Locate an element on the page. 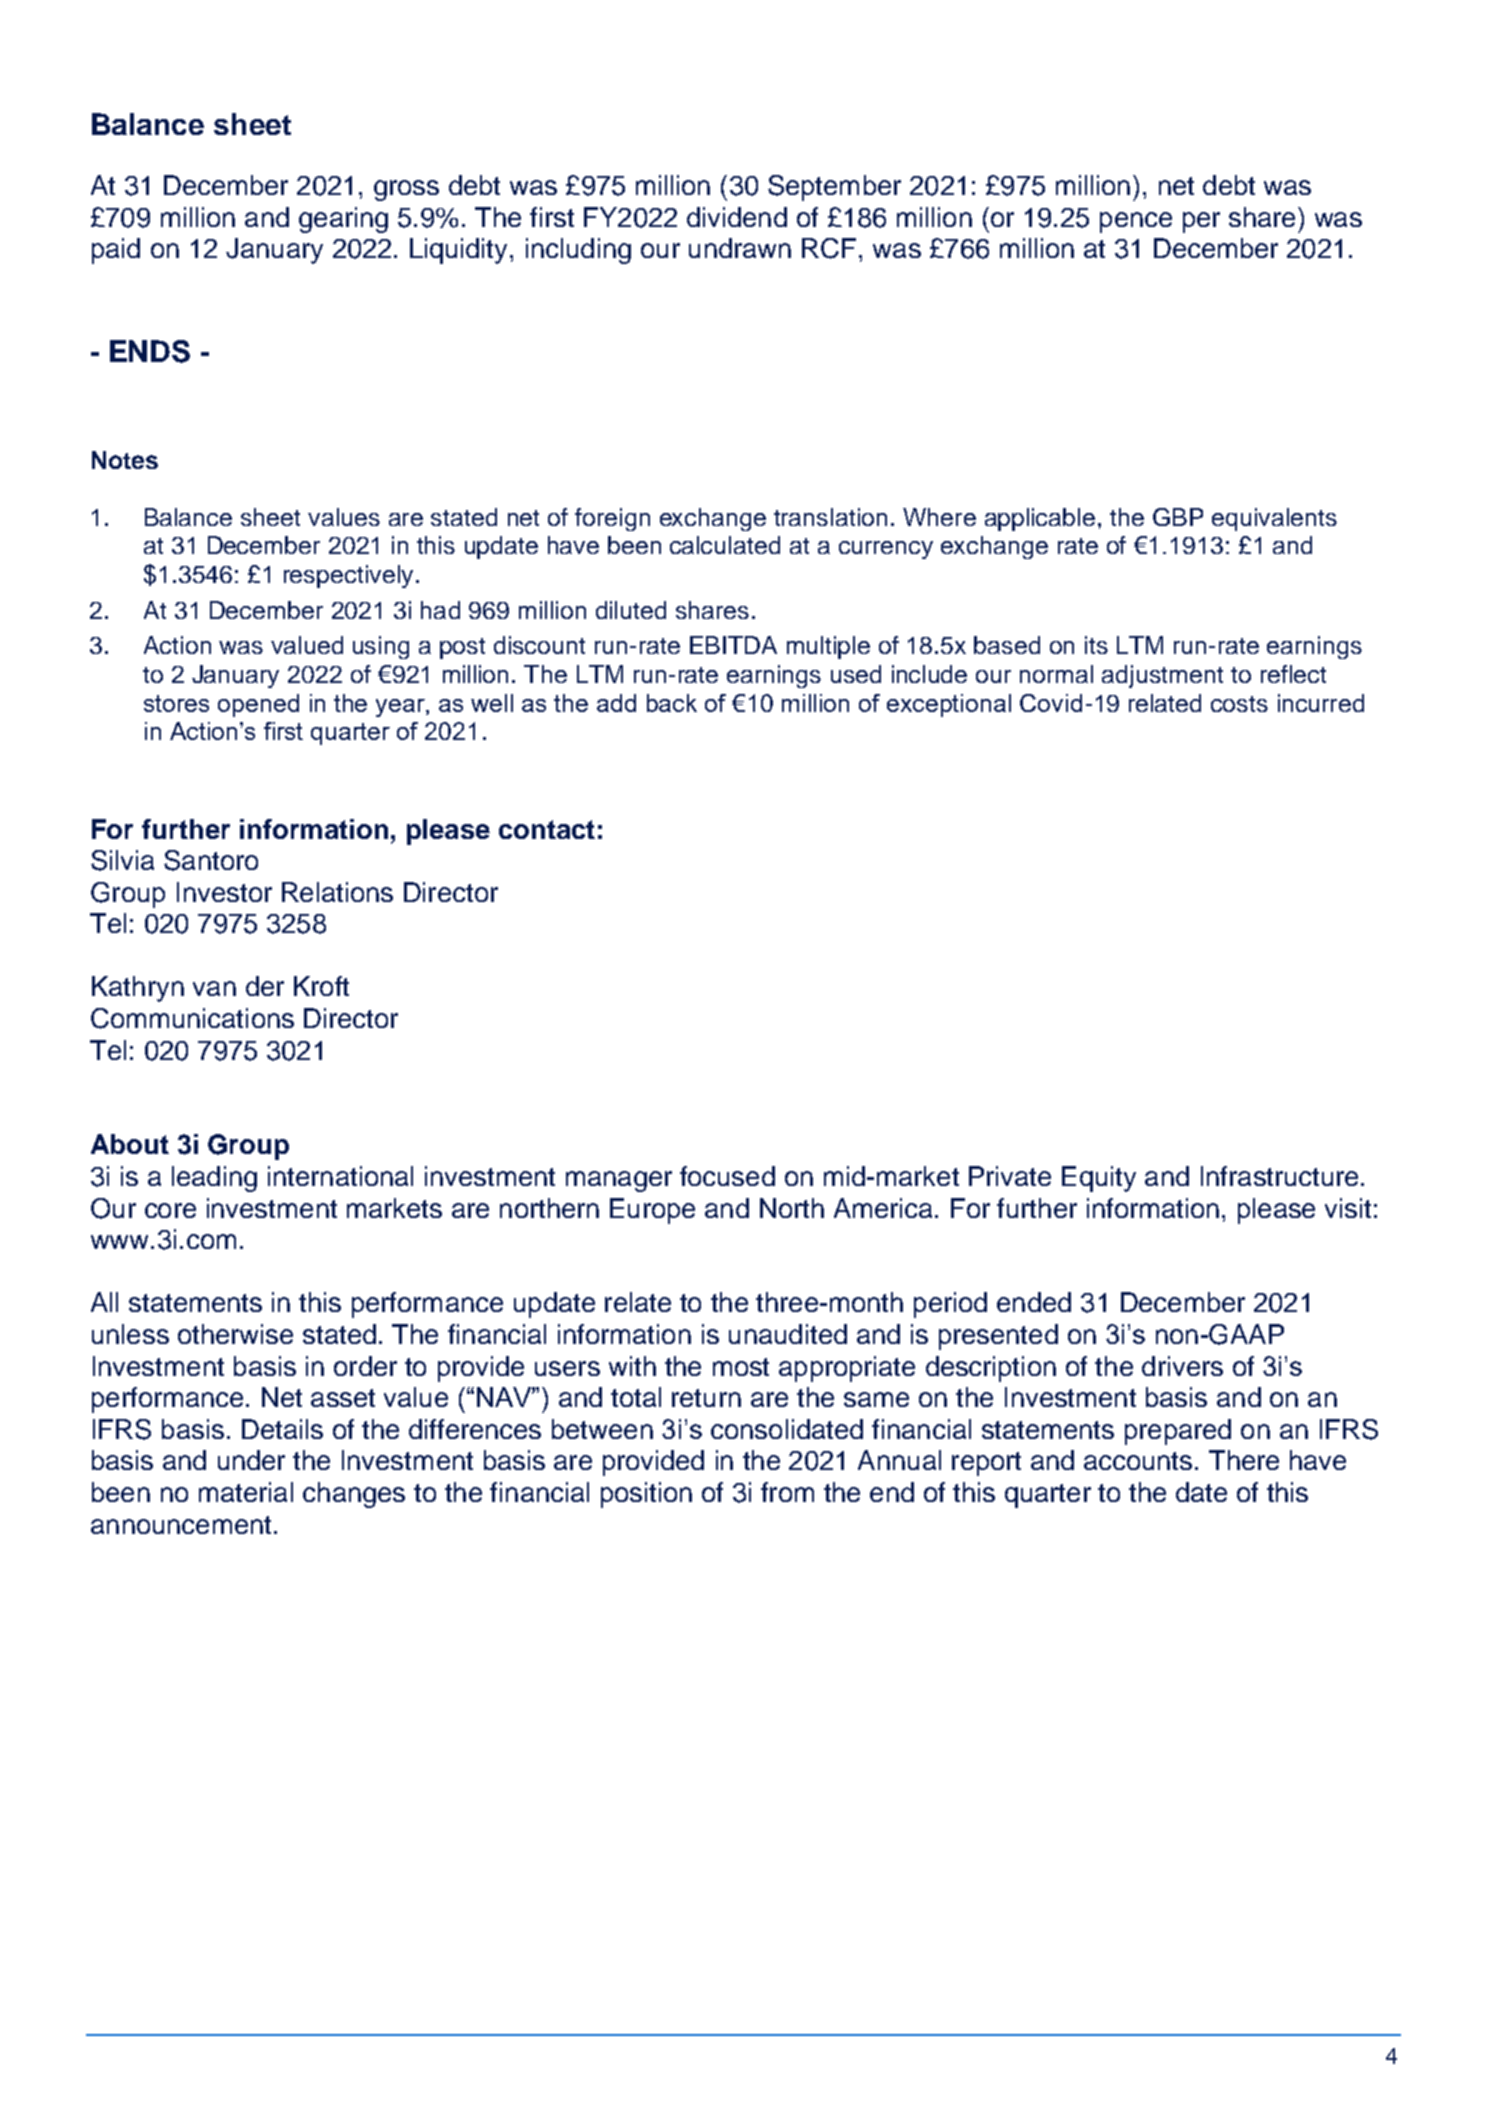 The image size is (1487, 2103). material is located at coordinates (246, 1492).
